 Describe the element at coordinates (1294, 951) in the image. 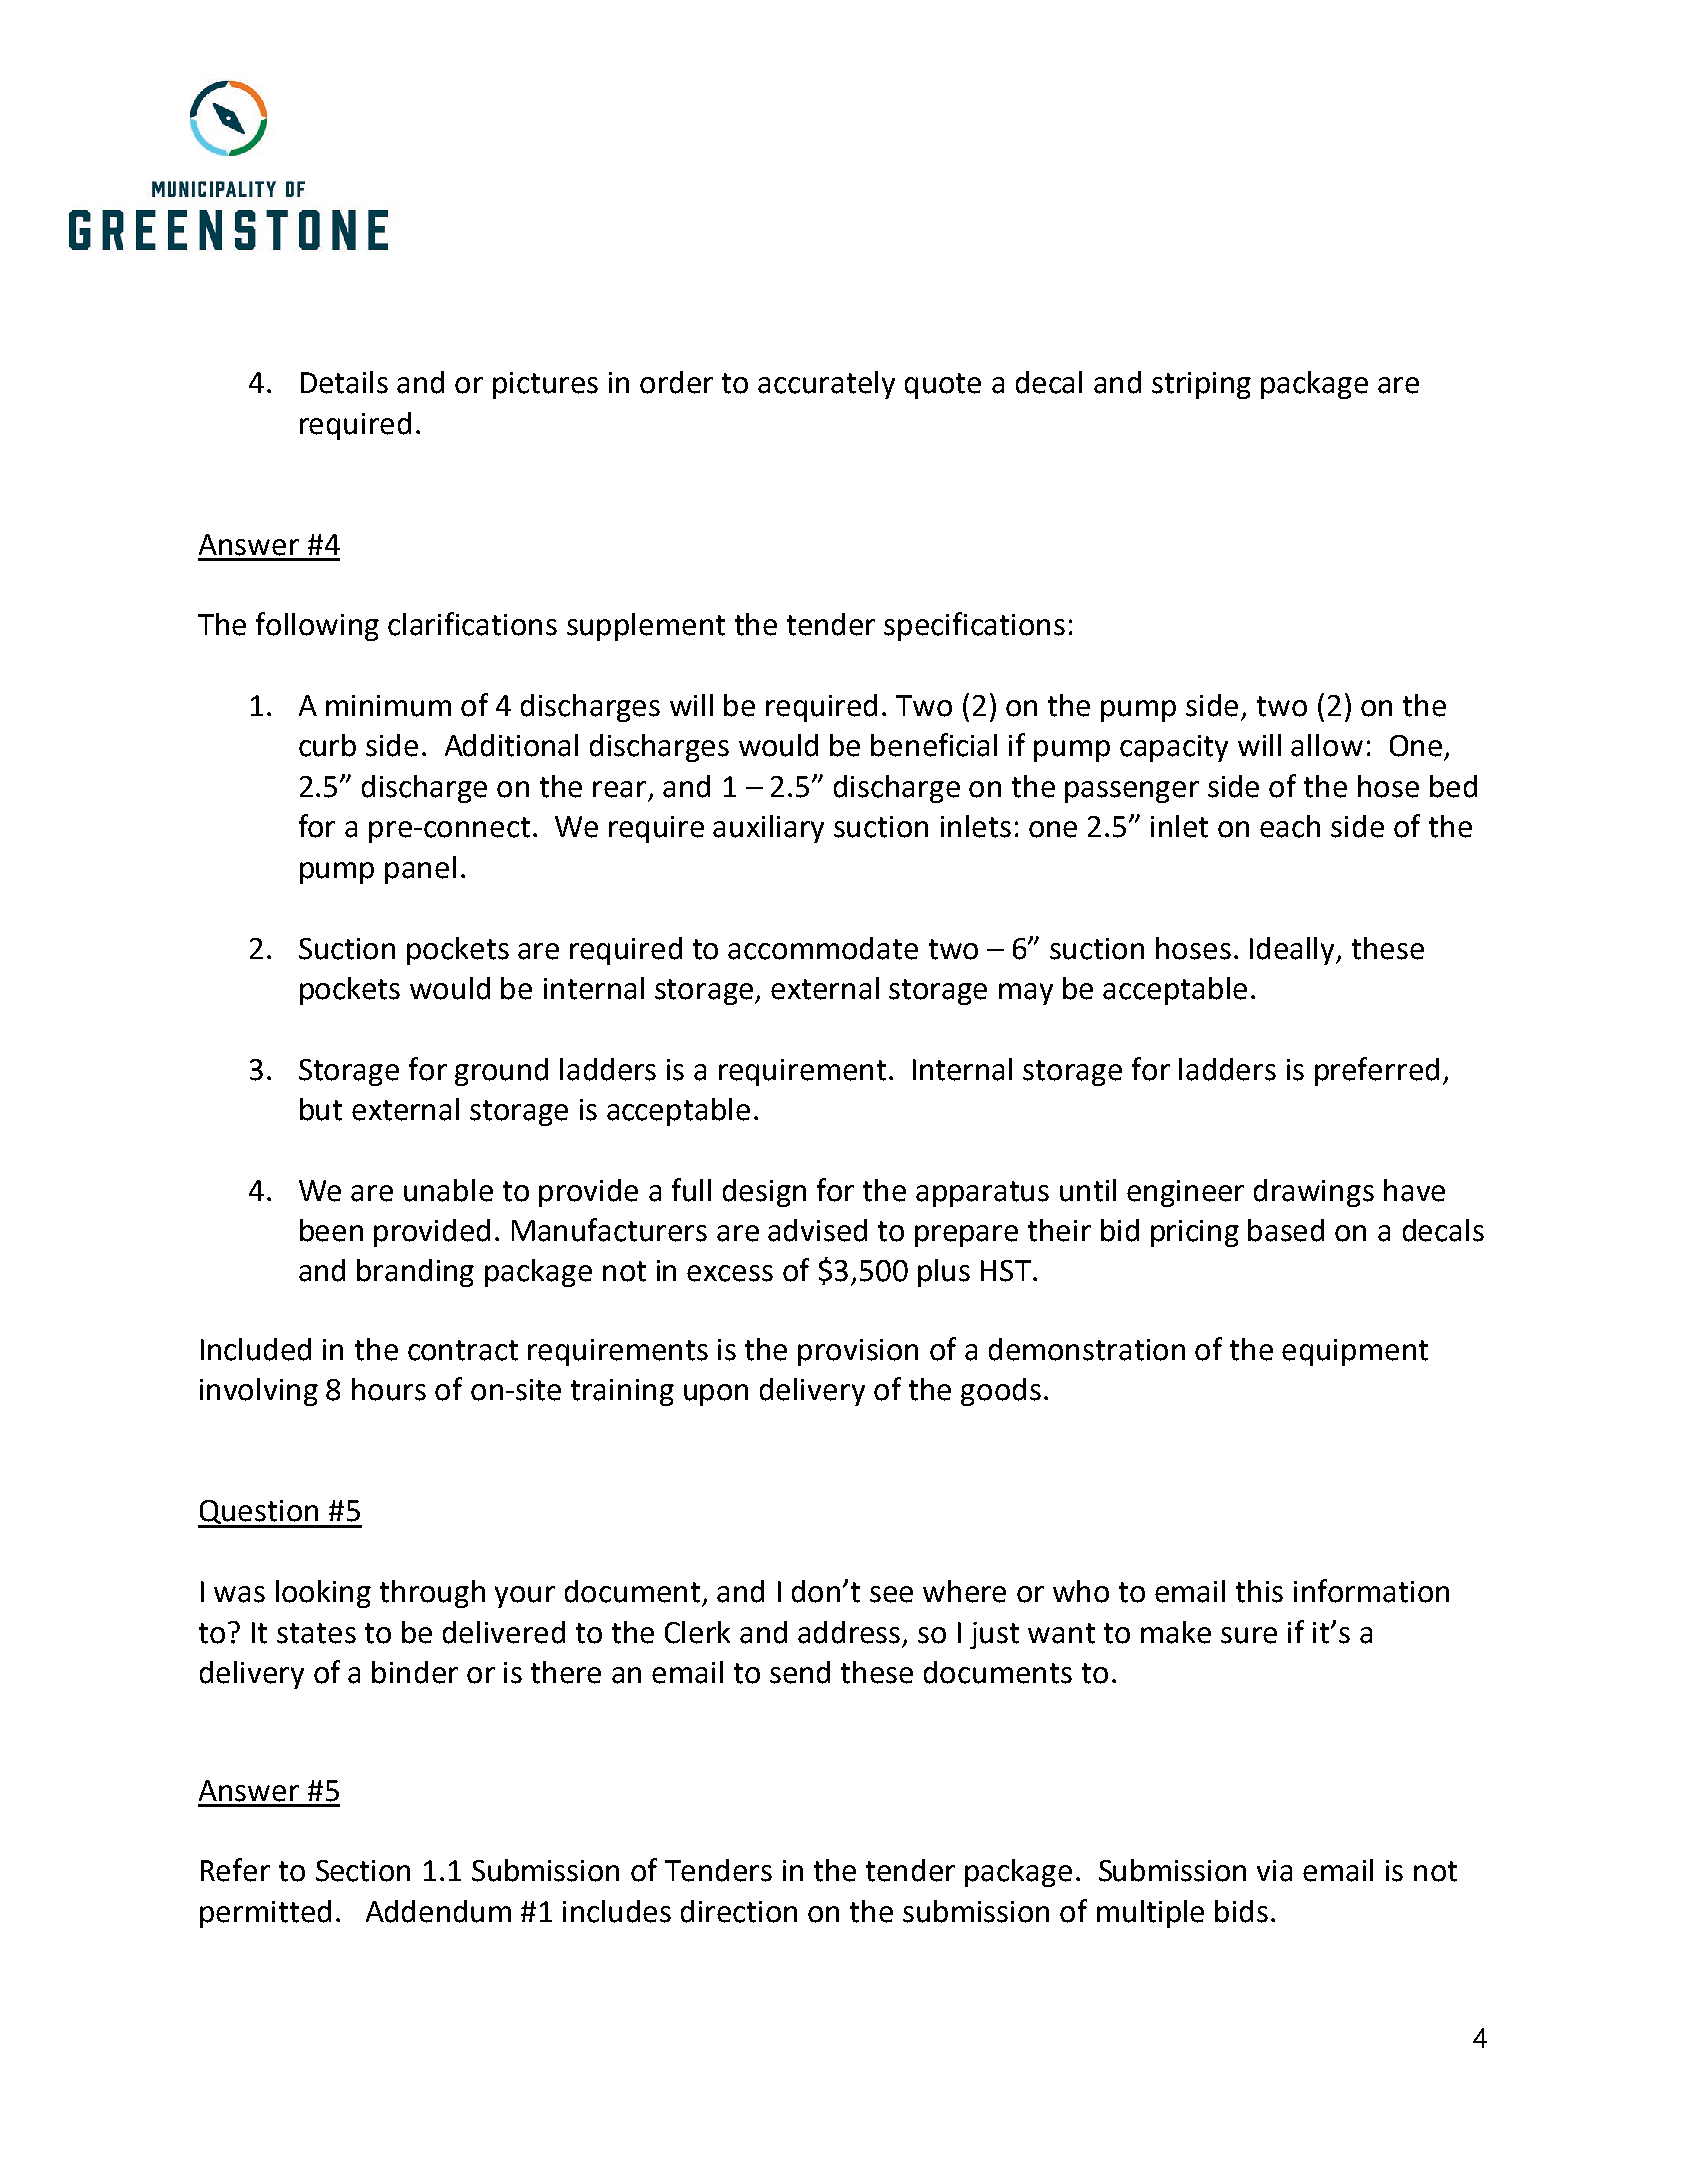

I see `Ideally` at that location.
